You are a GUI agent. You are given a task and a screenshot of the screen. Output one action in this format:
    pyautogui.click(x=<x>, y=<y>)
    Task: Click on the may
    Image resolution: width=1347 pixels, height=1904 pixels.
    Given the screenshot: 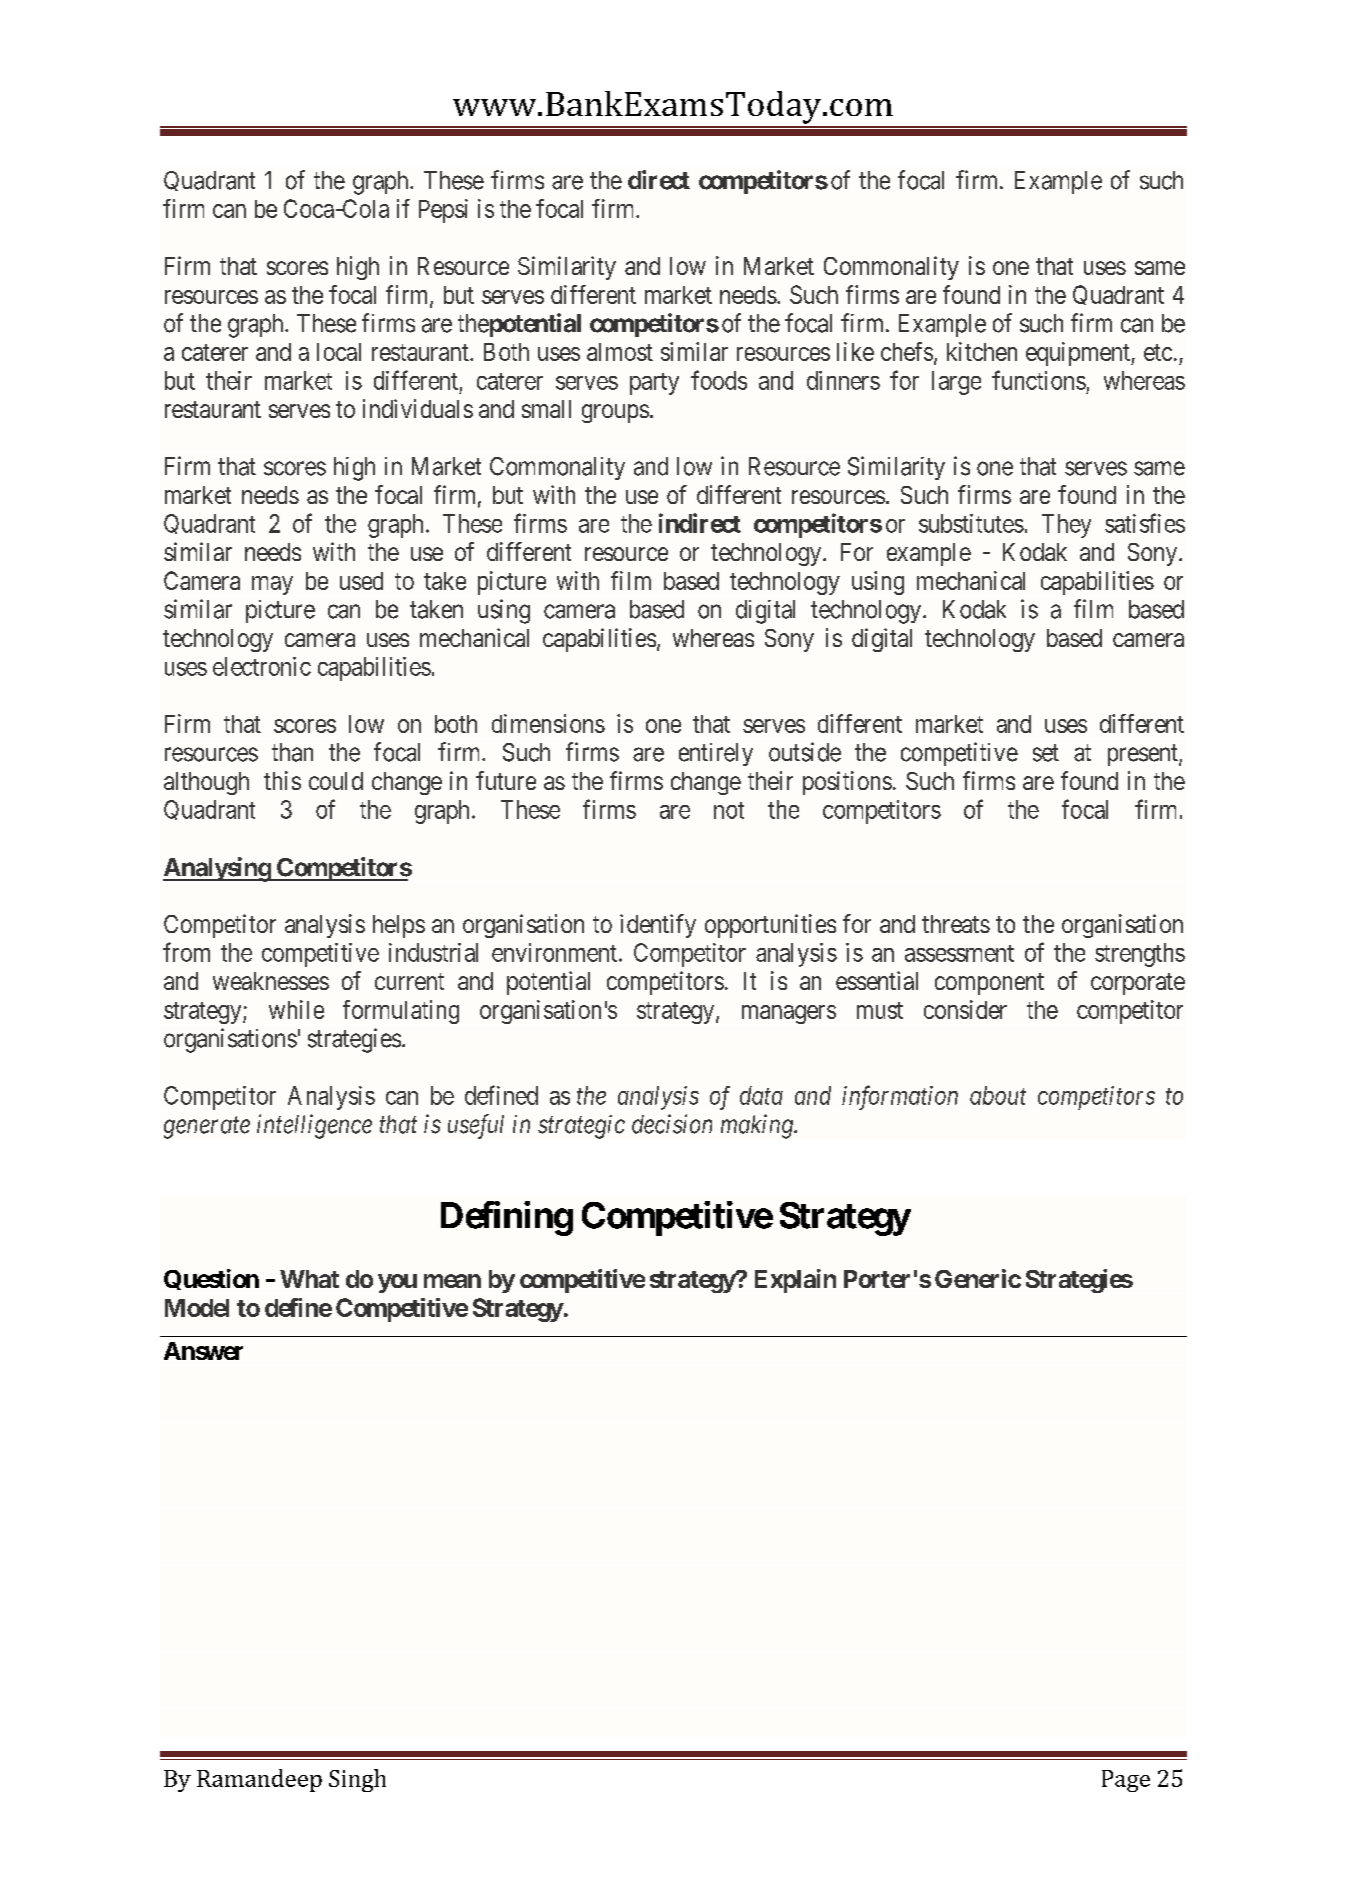 What is the action you would take?
    pyautogui.click(x=272, y=585)
